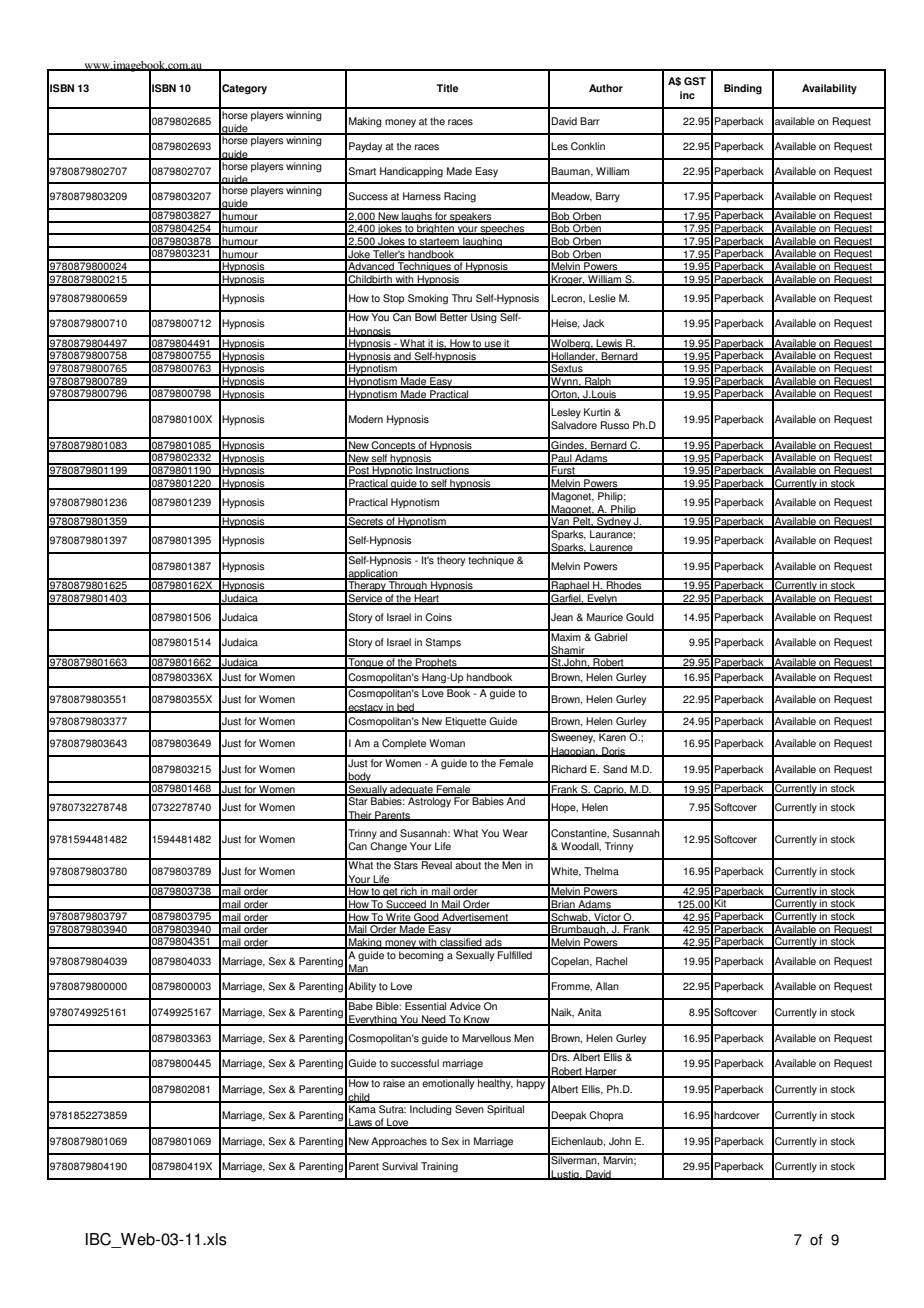 The width and height of the document is (924, 1308). I want to click on Approaches, so click(399, 1142).
